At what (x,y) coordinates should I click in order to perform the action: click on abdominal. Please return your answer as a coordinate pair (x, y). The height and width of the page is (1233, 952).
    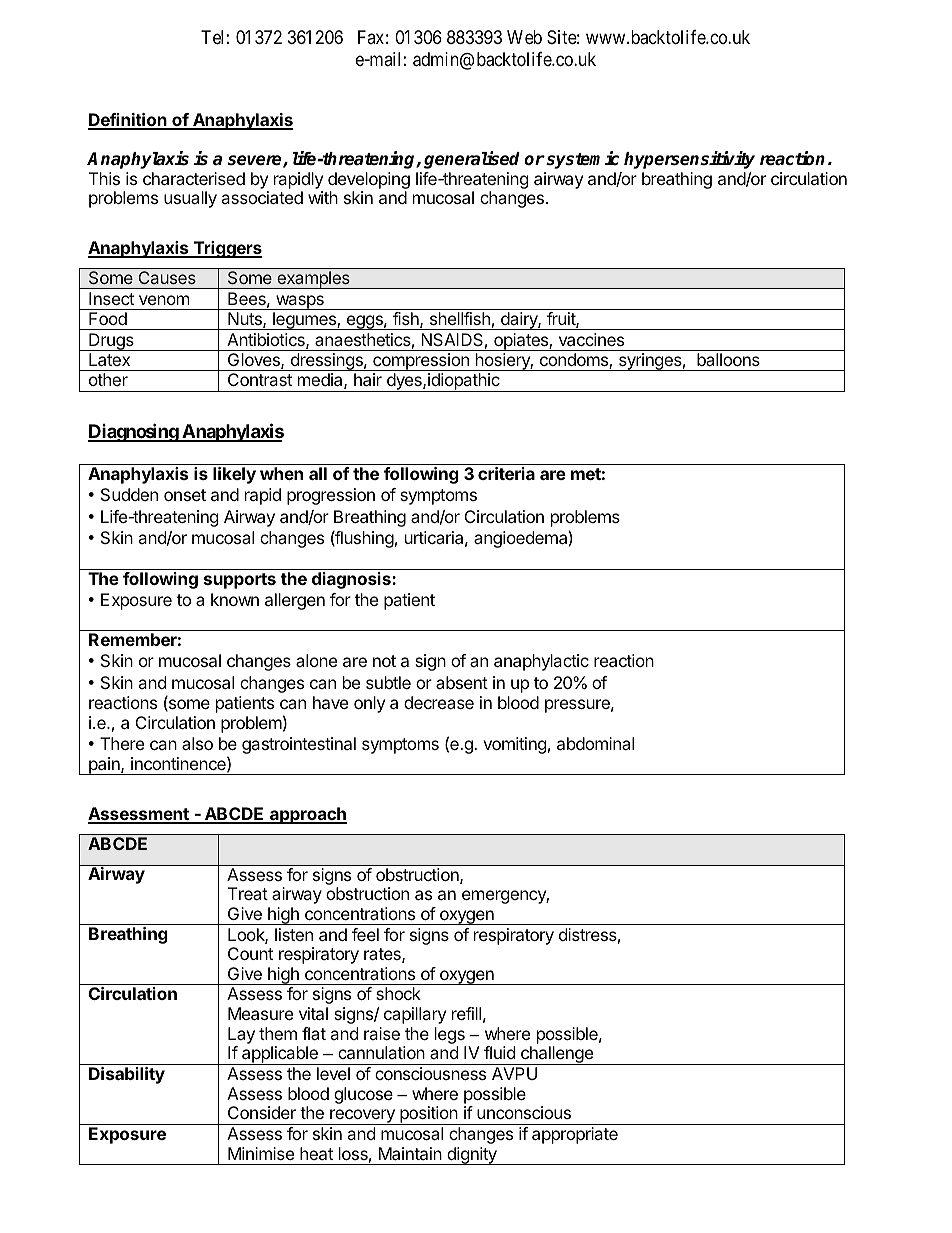
    Looking at the image, I should click on (595, 743).
